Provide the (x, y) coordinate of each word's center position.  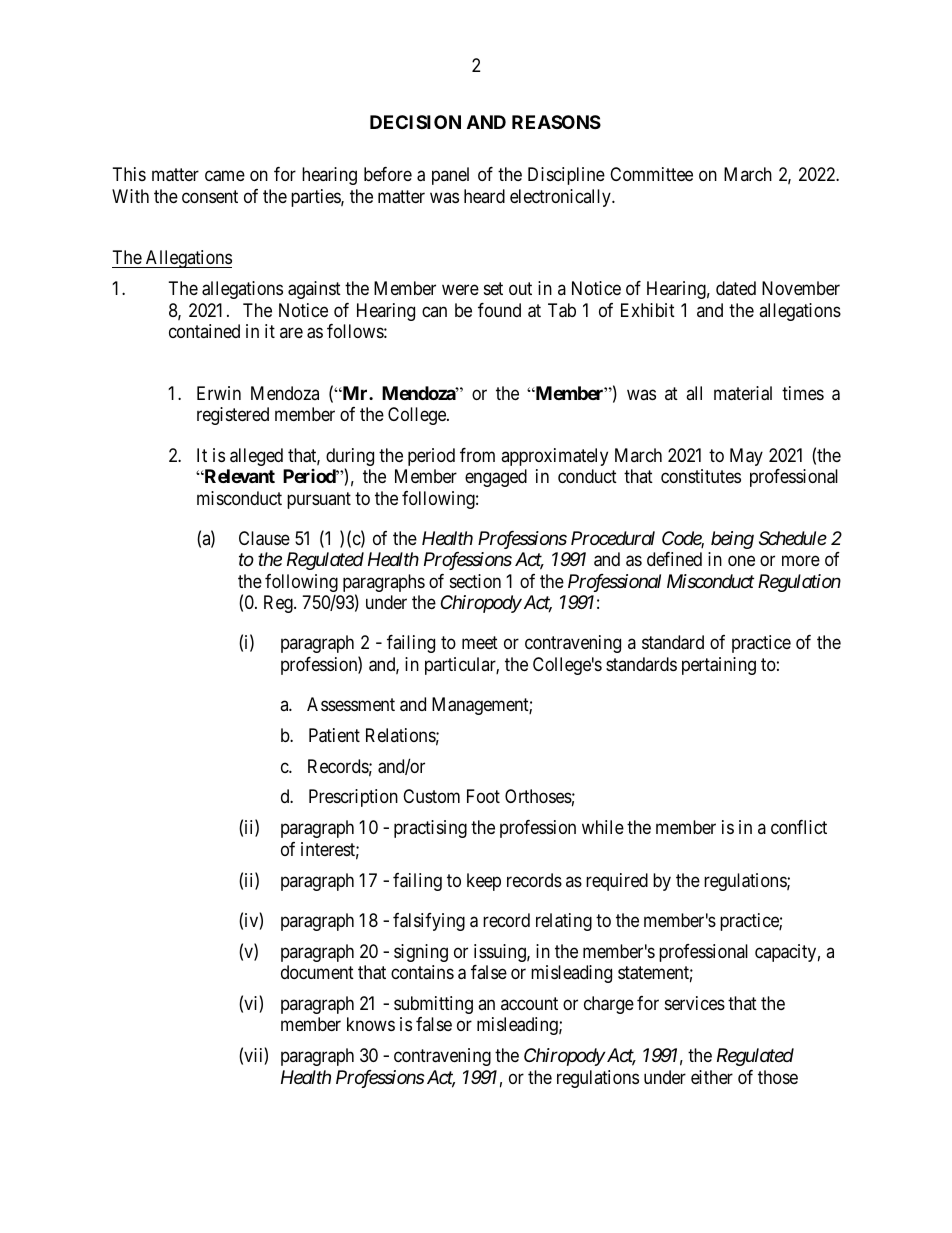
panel (450, 176)
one (741, 561)
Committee (651, 174)
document (317, 972)
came (225, 176)
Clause (264, 538)
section (475, 581)
